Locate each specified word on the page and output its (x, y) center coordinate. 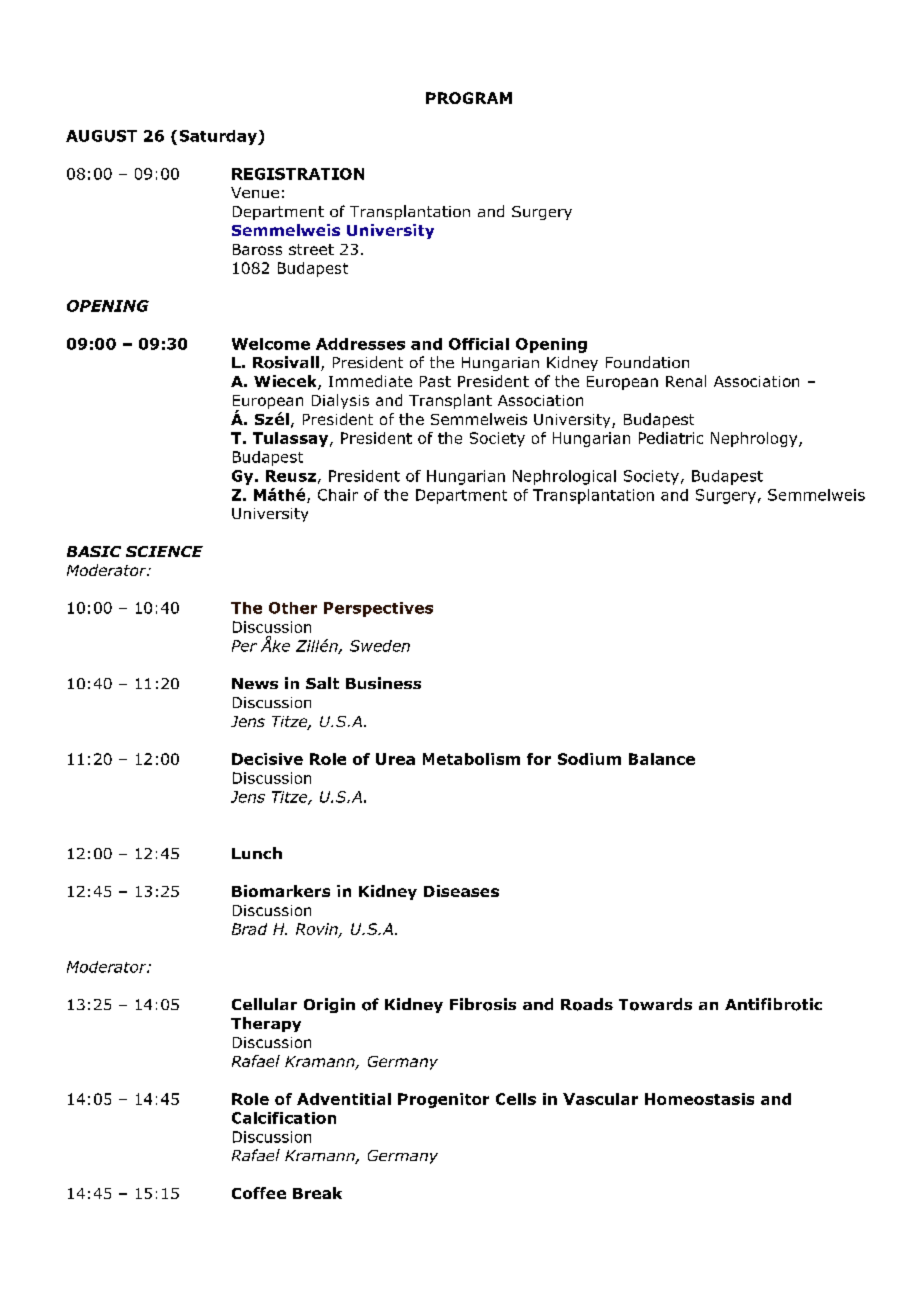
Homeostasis (699, 1099)
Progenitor (443, 1100)
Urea (395, 759)
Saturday (219, 137)
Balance (662, 759)
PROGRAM (469, 98)
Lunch (257, 853)
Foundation (647, 362)
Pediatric (671, 438)
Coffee (259, 1193)
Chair (338, 495)
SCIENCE (164, 551)
